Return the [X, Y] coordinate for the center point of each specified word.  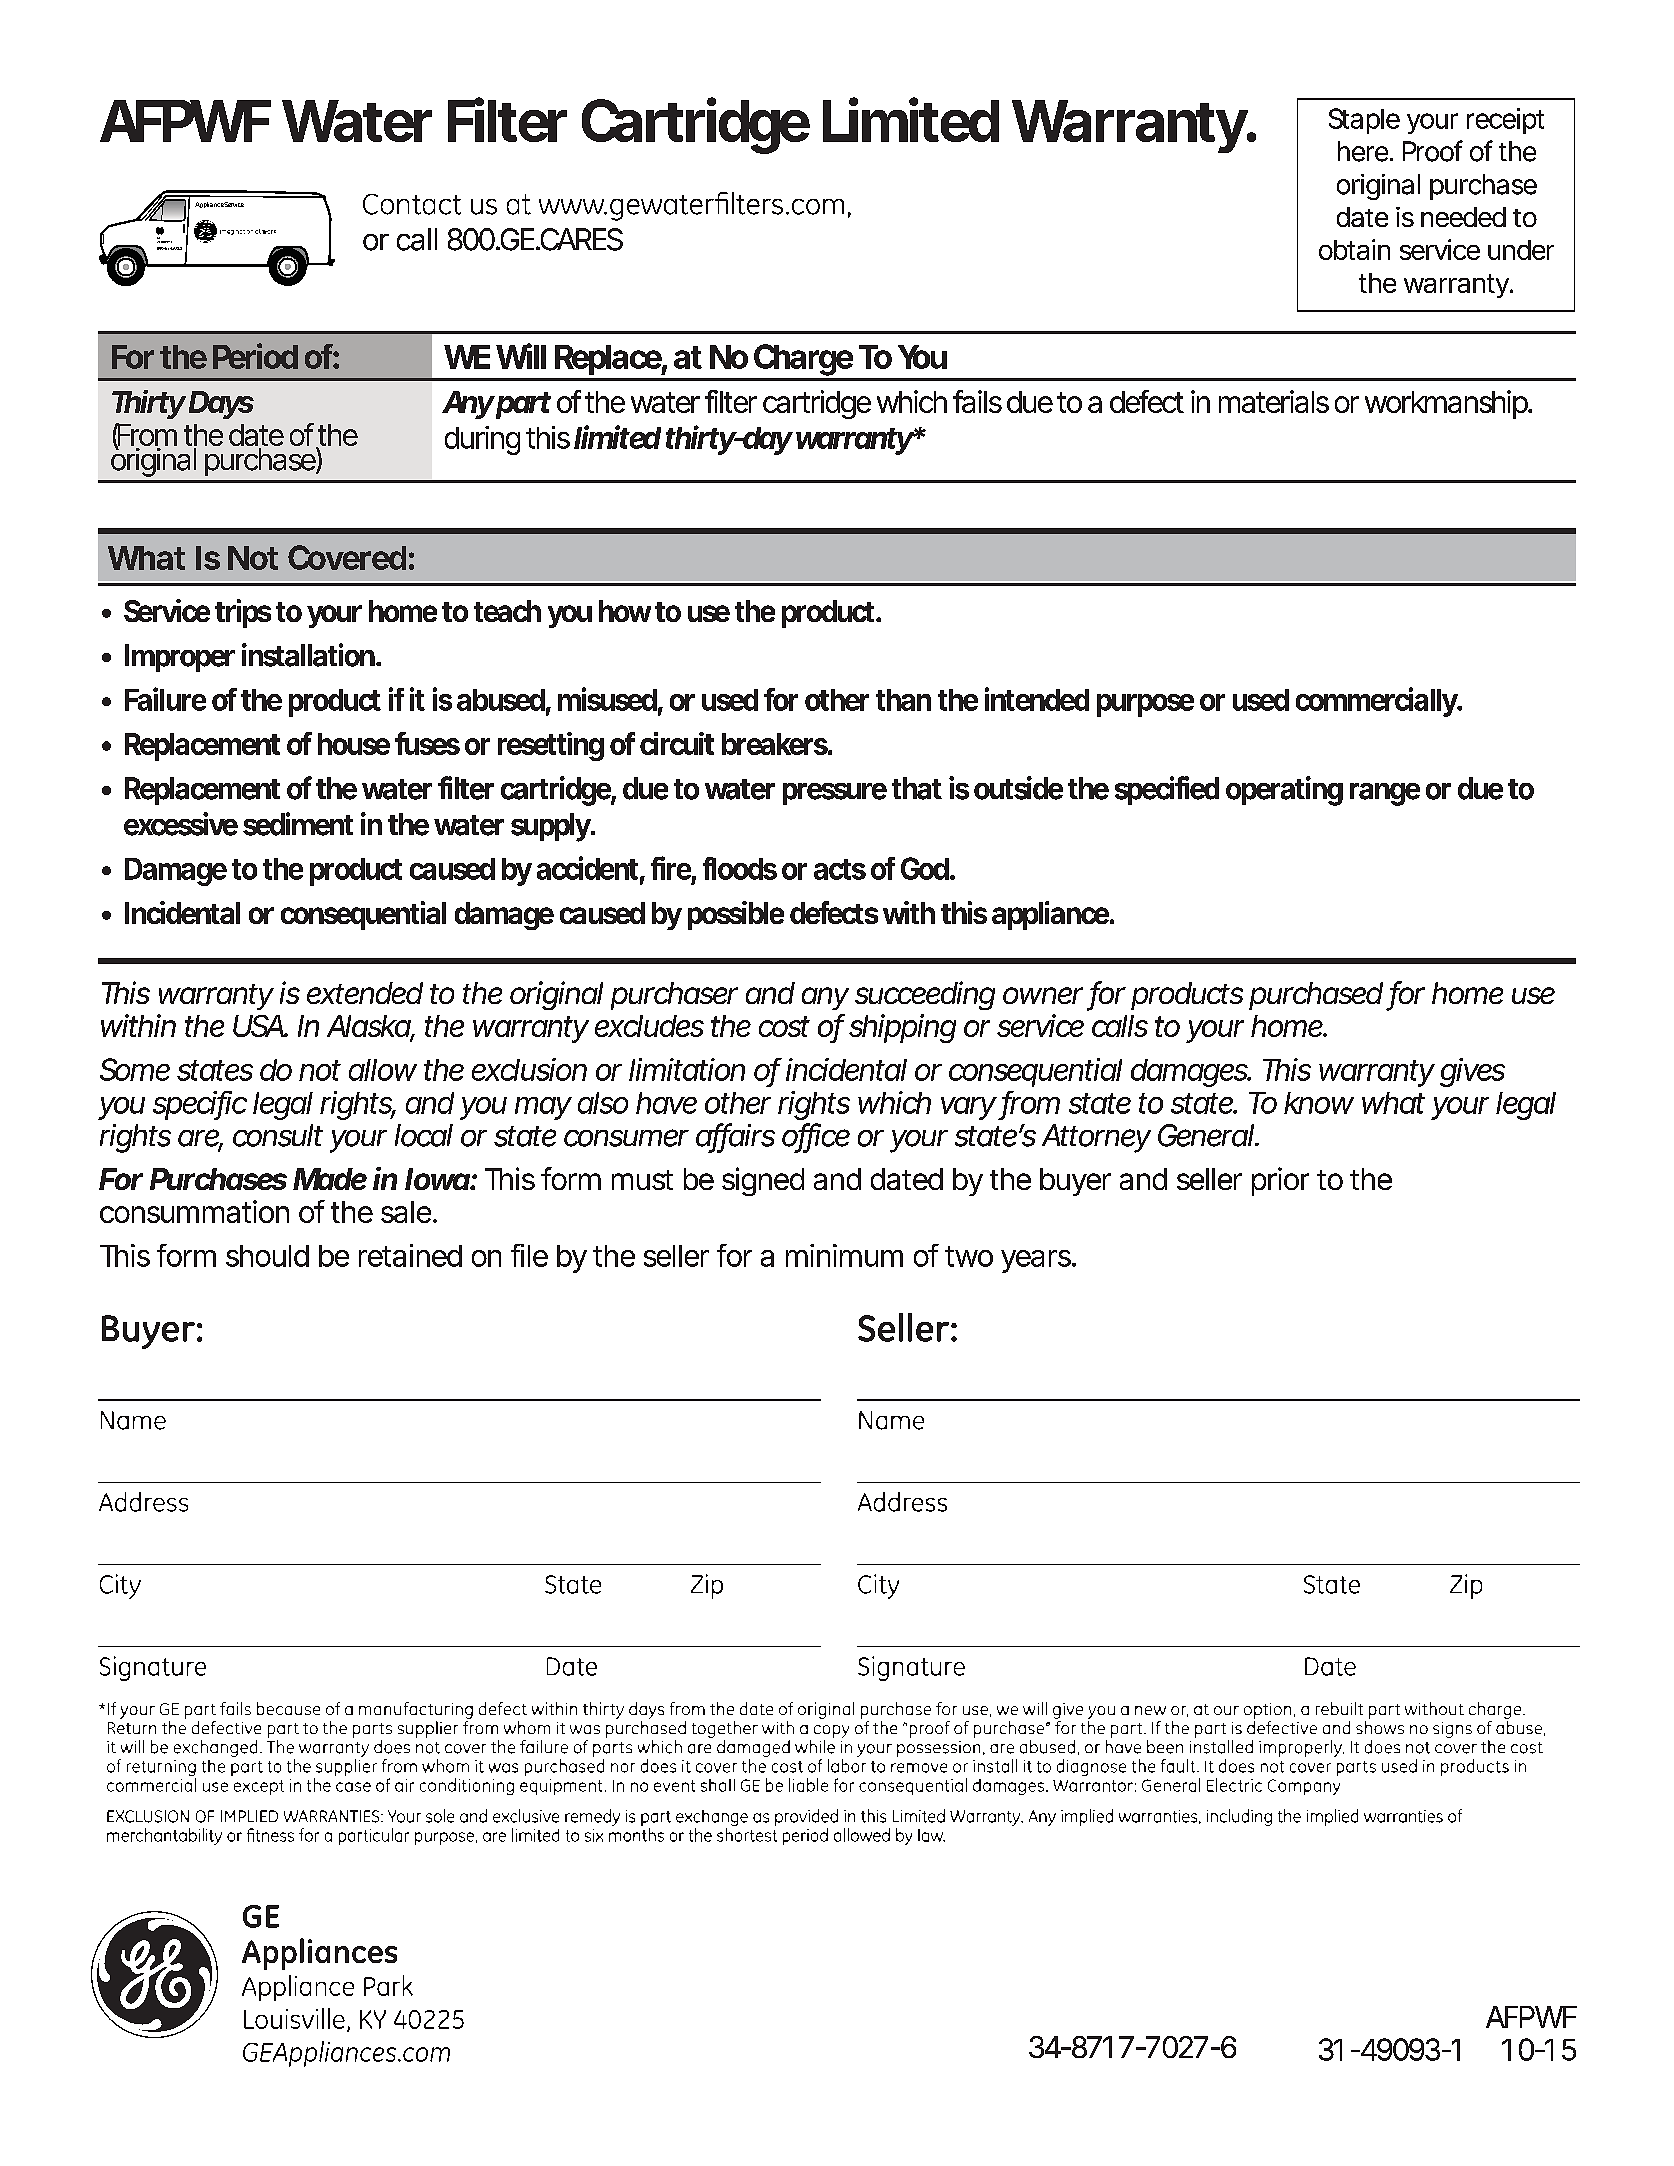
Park [388, 1985]
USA [259, 1026]
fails [977, 401]
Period [255, 356]
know [1319, 1103]
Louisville [294, 2018]
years [1037, 1261]
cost [784, 1026]
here [1364, 151]
